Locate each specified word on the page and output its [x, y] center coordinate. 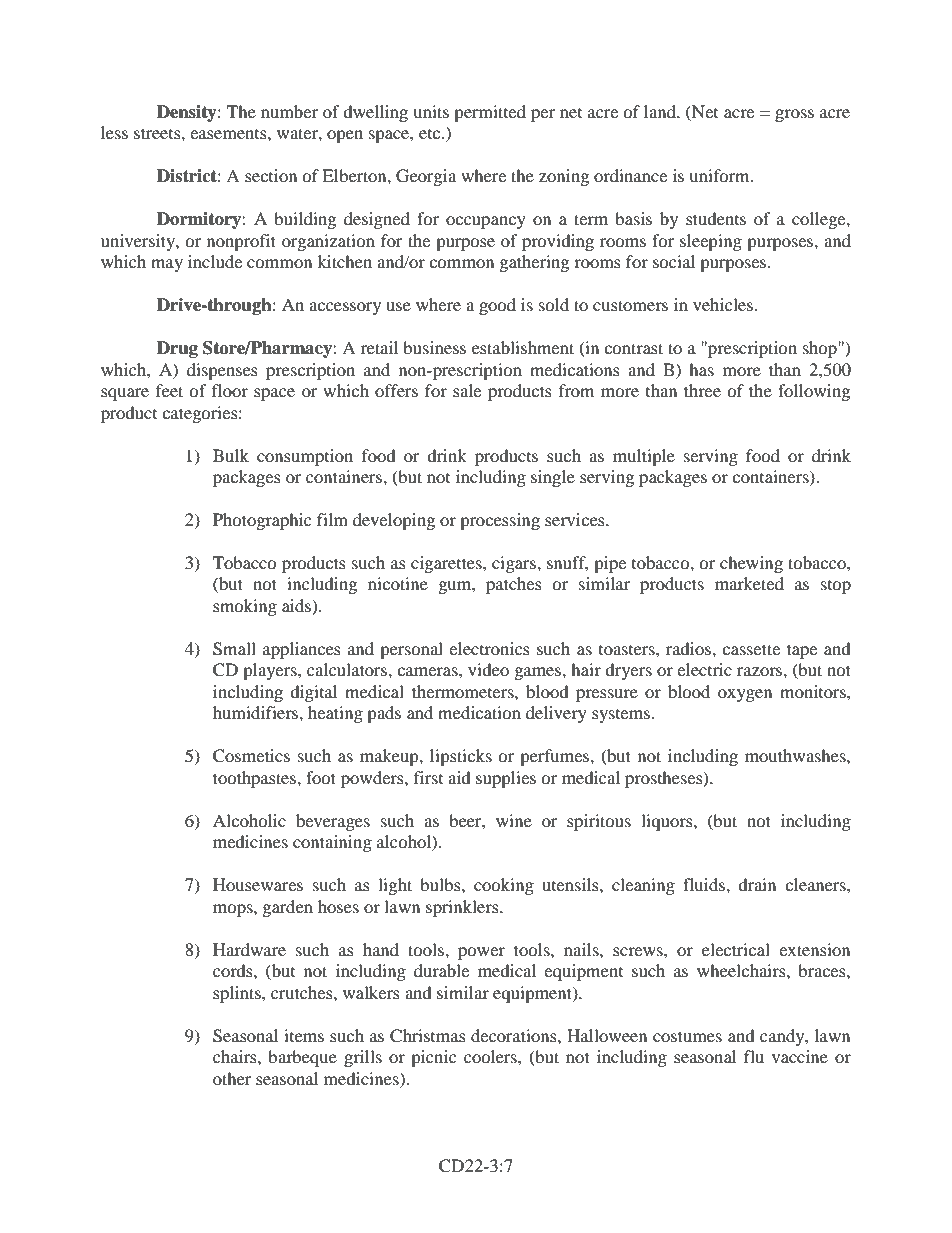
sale [467, 390]
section [271, 175]
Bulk [231, 455]
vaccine [800, 1056]
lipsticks [461, 757]
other [232, 1078]
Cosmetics [251, 756]
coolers [491, 1056]
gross [794, 115]
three [702, 390]
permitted [490, 113]
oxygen [745, 695]
